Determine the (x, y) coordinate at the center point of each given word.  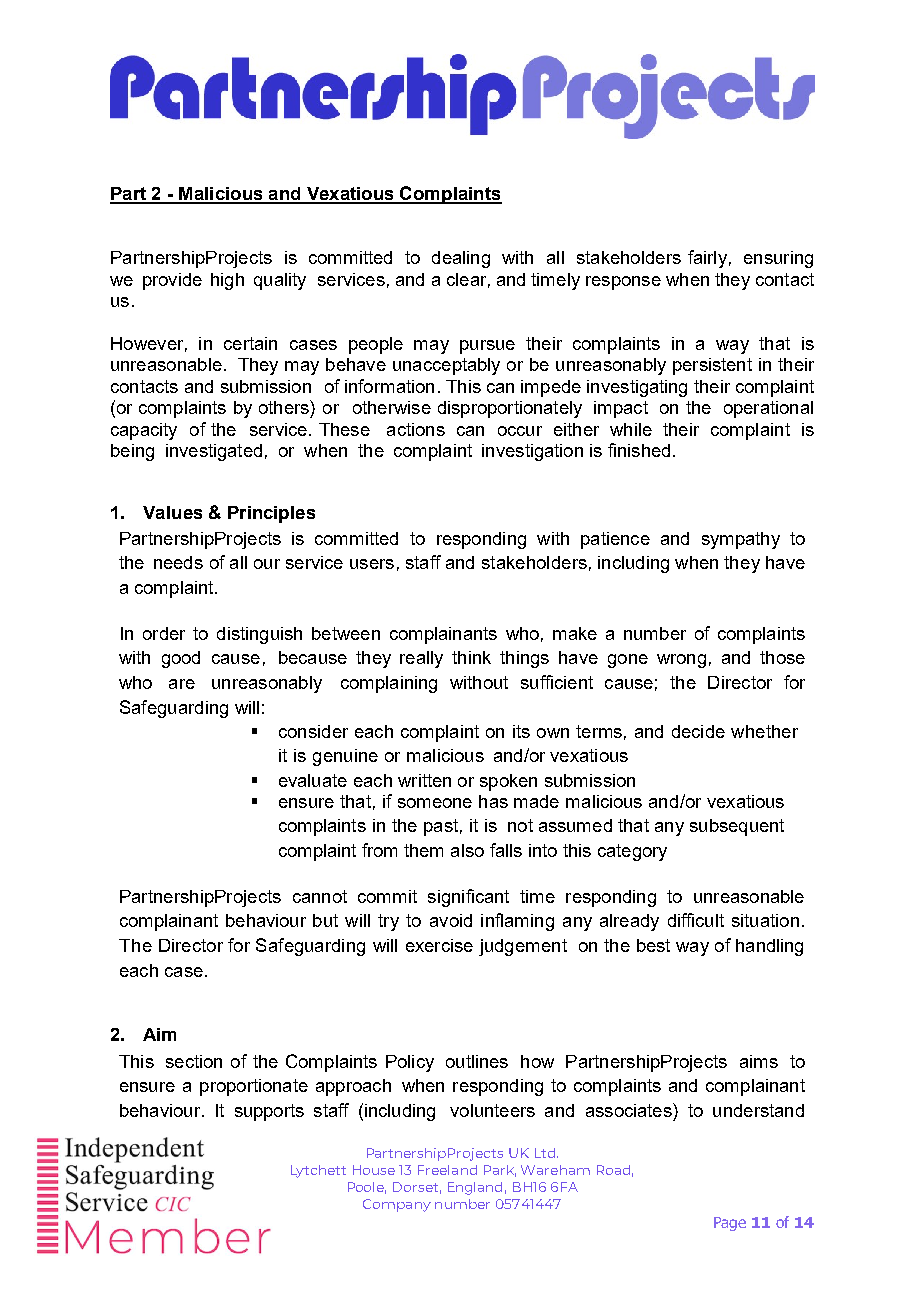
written (424, 780)
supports (269, 1112)
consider (313, 731)
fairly (707, 259)
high (227, 281)
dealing (461, 259)
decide (698, 731)
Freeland (447, 1170)
